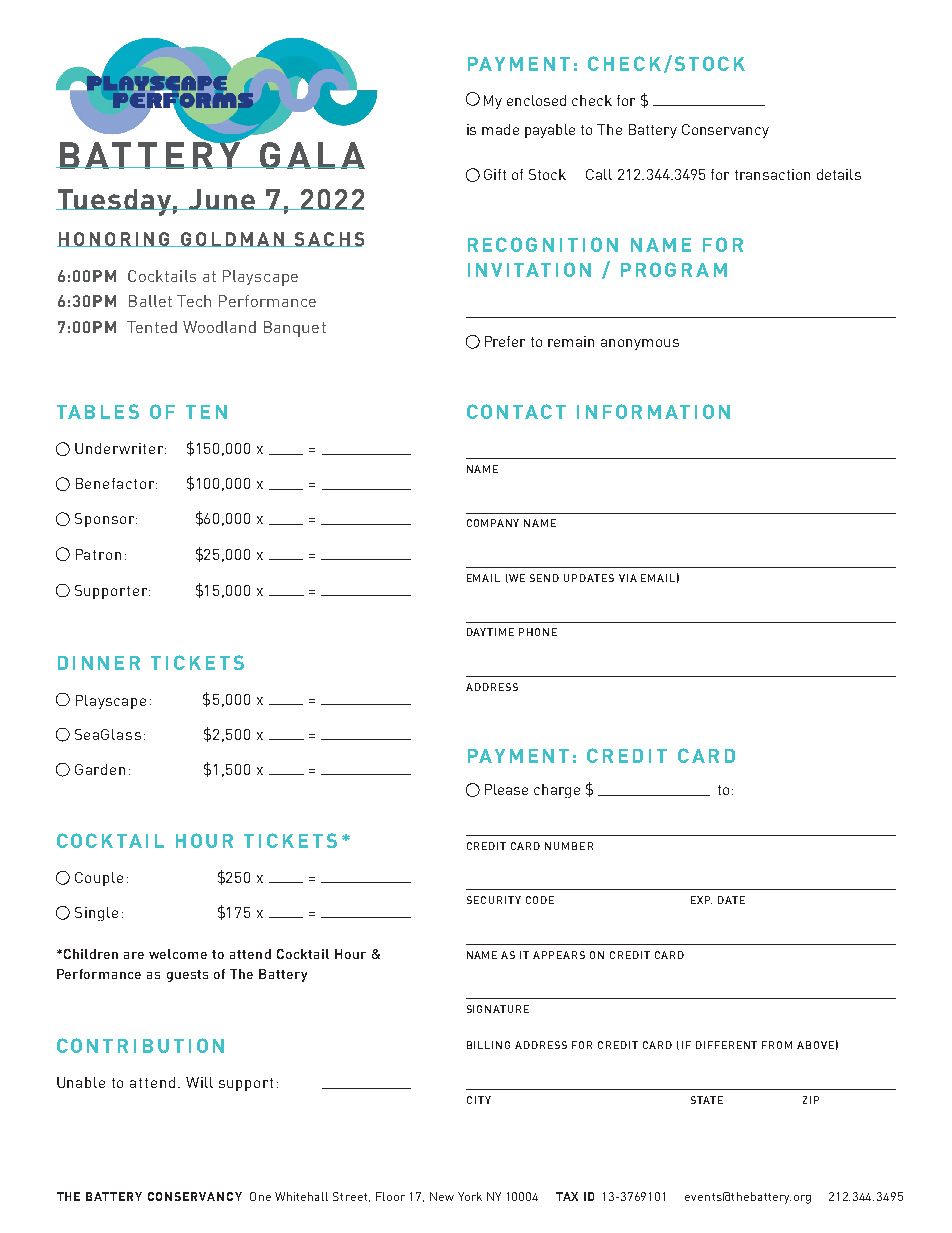 The height and width of the screenshot is (1233, 952). Describe the element at coordinates (506, 789) in the screenshot. I see `Please` at that location.
